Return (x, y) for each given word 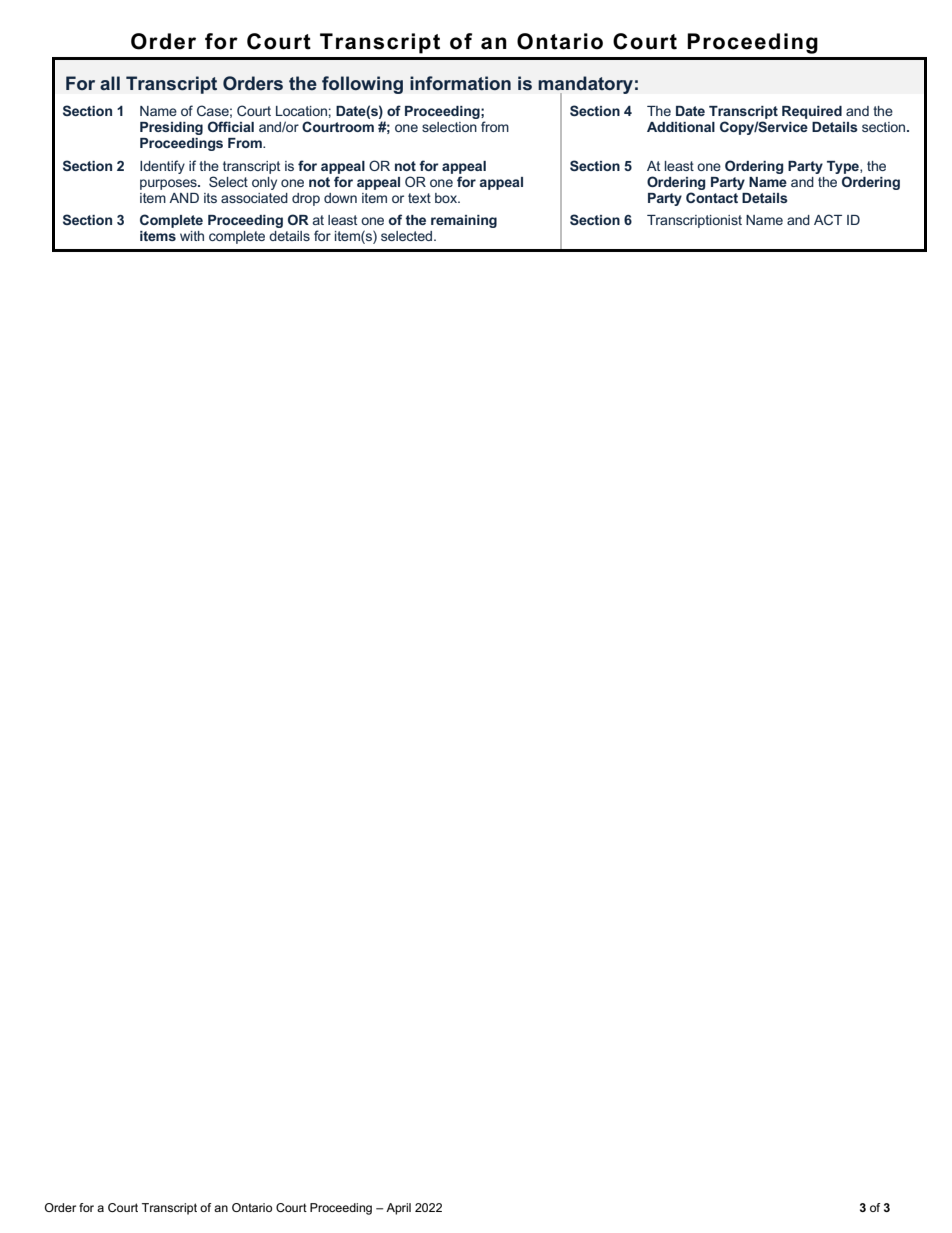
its (210, 198)
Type (844, 167)
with (192, 236)
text (419, 198)
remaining (464, 221)
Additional (681, 127)
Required (812, 112)
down (340, 198)
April (398, 1209)
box (447, 198)
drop (306, 199)
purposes (169, 184)
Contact (712, 197)
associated (254, 198)
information (460, 83)
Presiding (171, 128)
